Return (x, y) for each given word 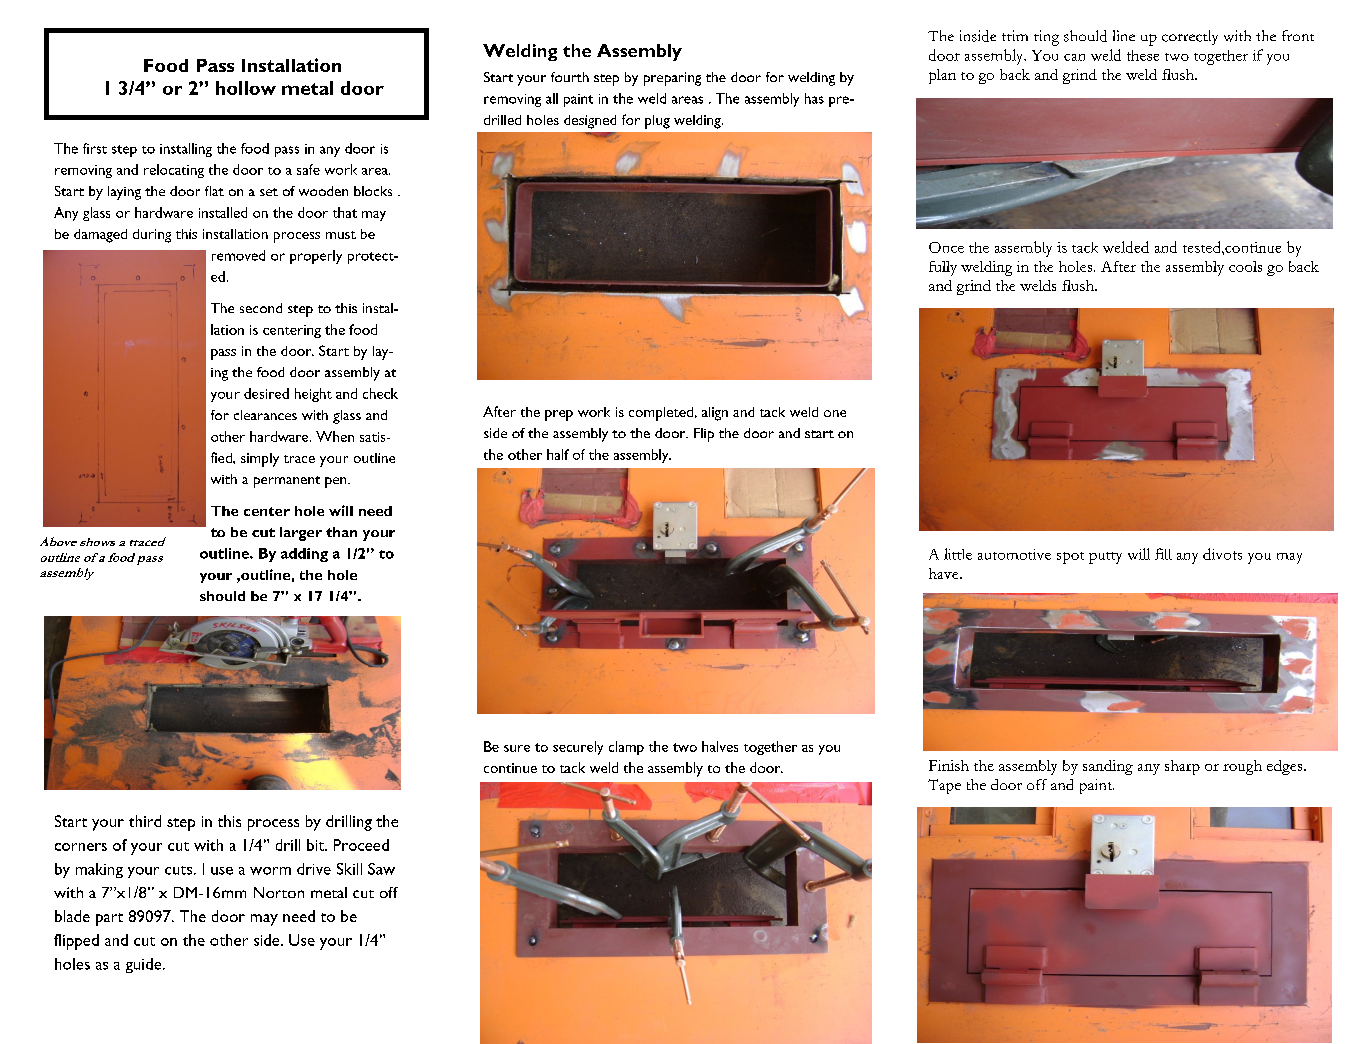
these (1143, 55)
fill (1163, 554)
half (558, 454)
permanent (287, 482)
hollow (246, 88)
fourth (570, 77)
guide (145, 965)
